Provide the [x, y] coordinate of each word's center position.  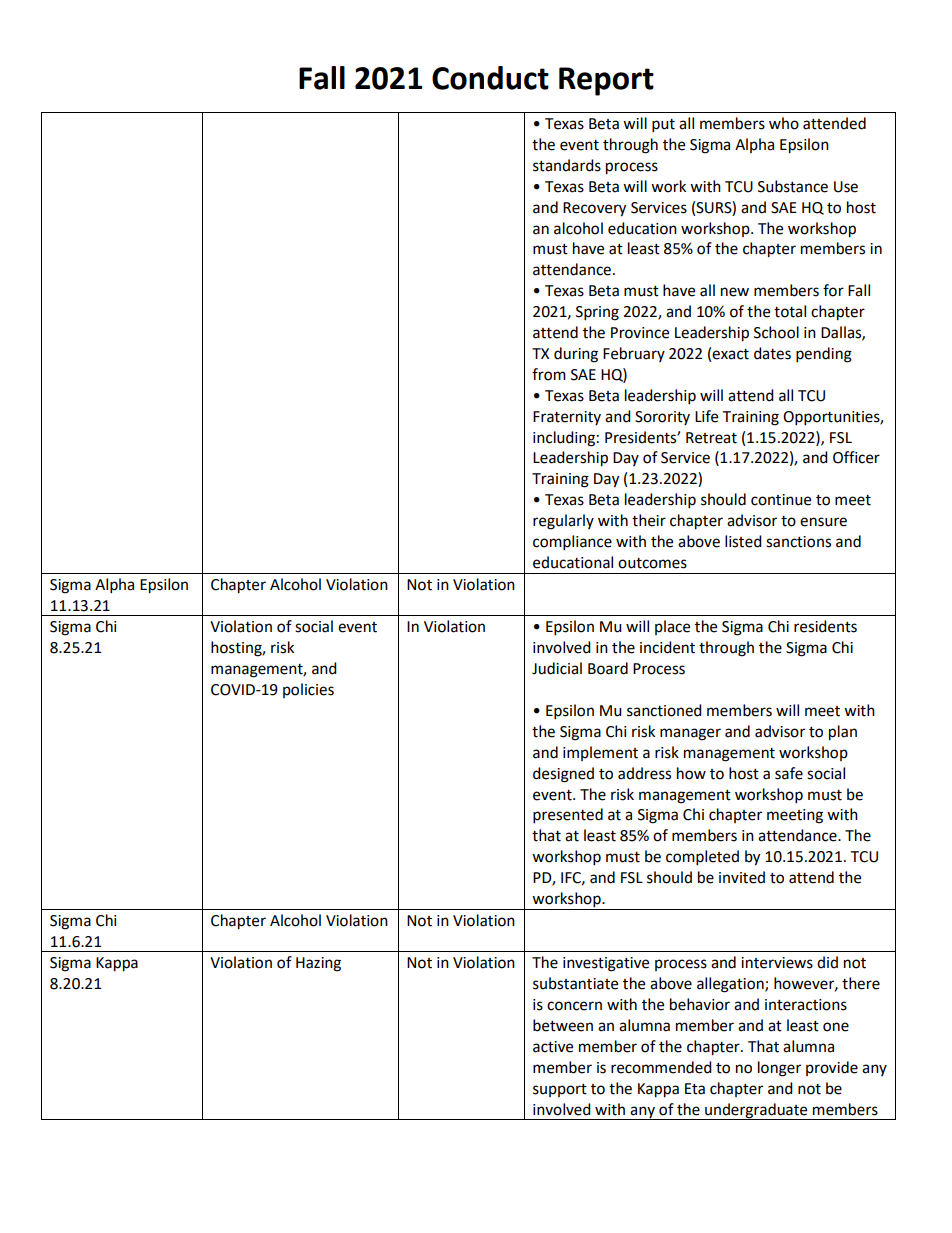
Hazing [318, 964]
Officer [856, 457]
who [784, 123]
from [549, 374]
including [564, 439]
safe [789, 773]
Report [606, 81]
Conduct [490, 78]
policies [308, 690]
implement [600, 753]
